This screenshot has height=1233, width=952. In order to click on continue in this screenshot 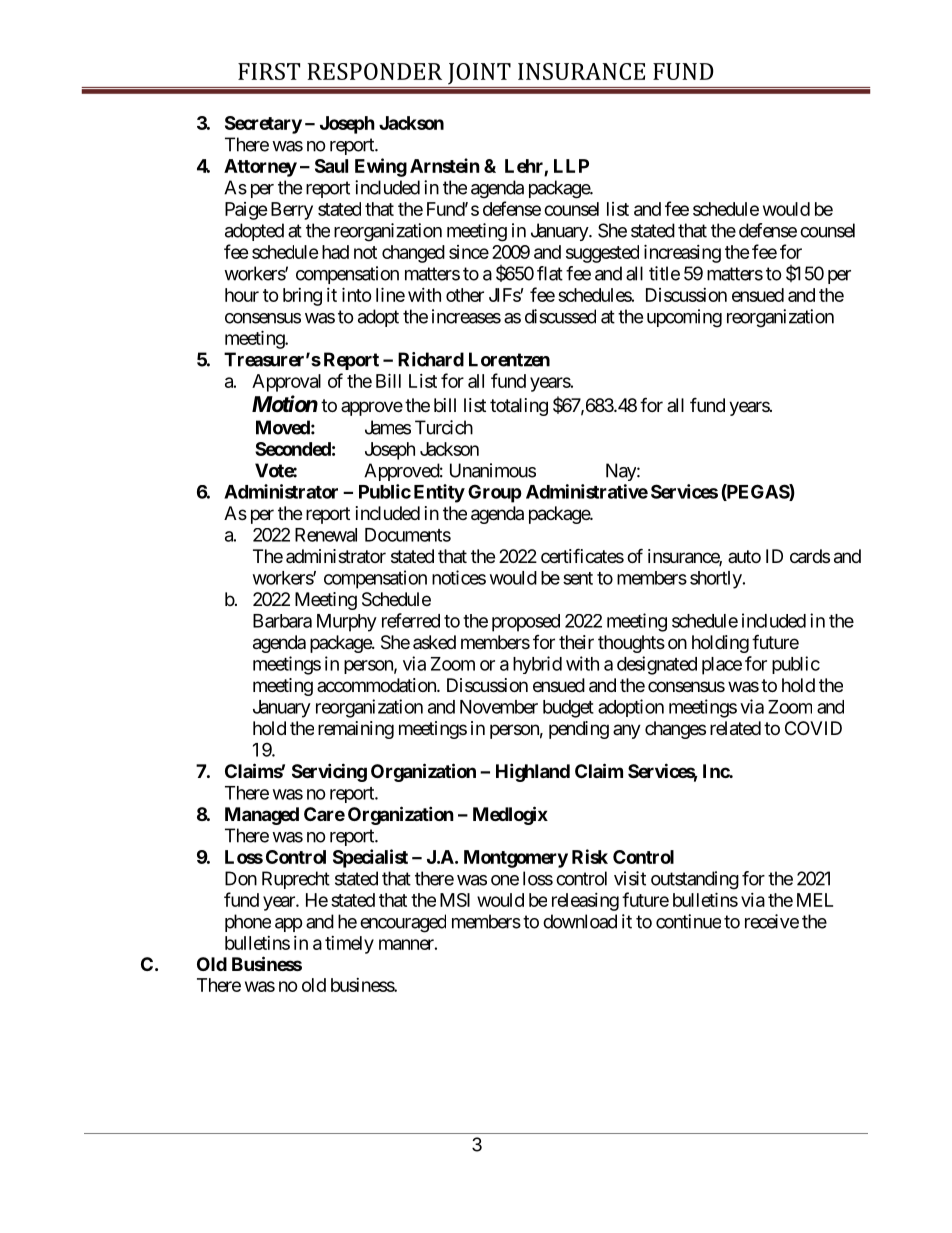, I will do `click(688, 921)`.
